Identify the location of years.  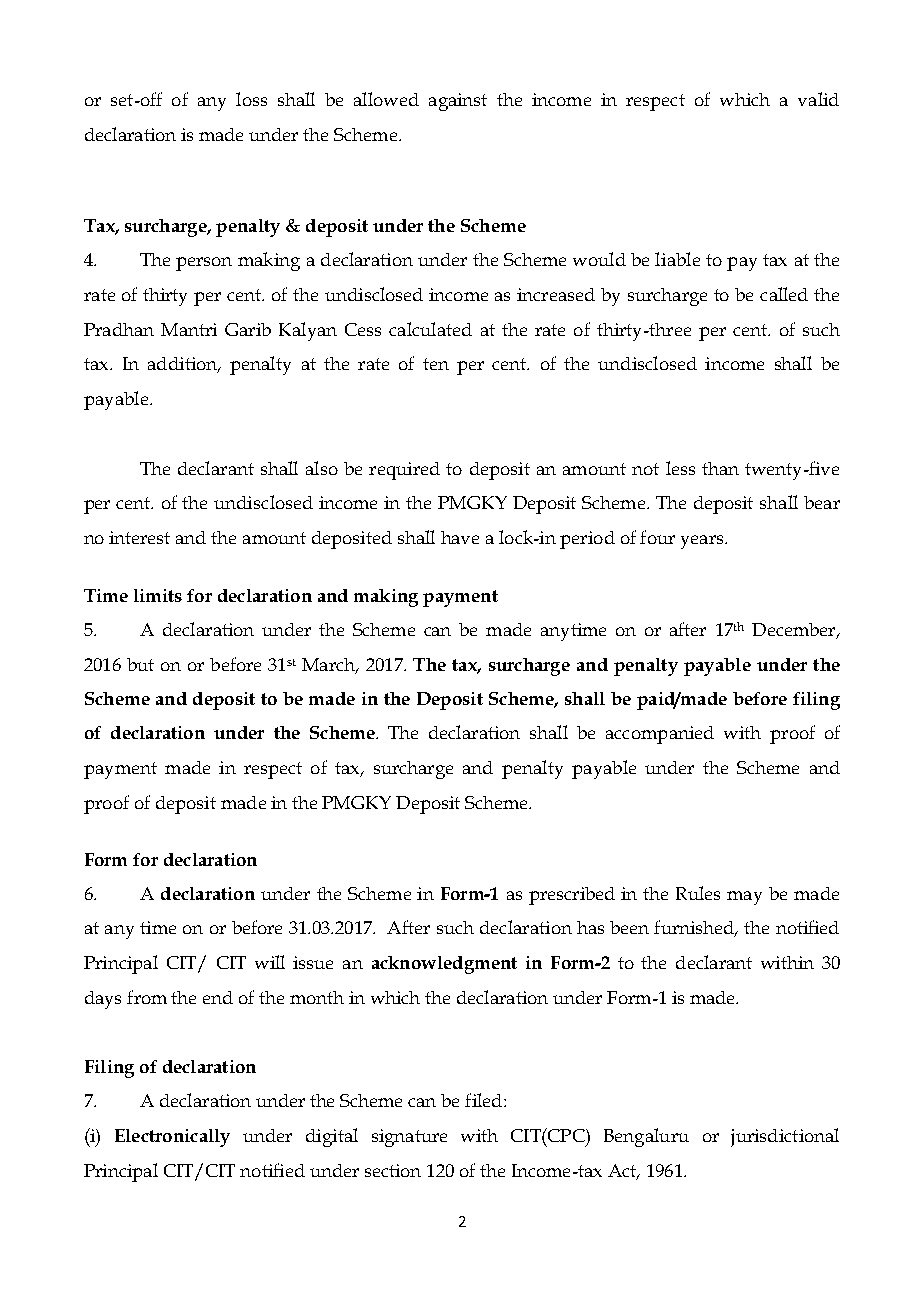
(703, 542).
